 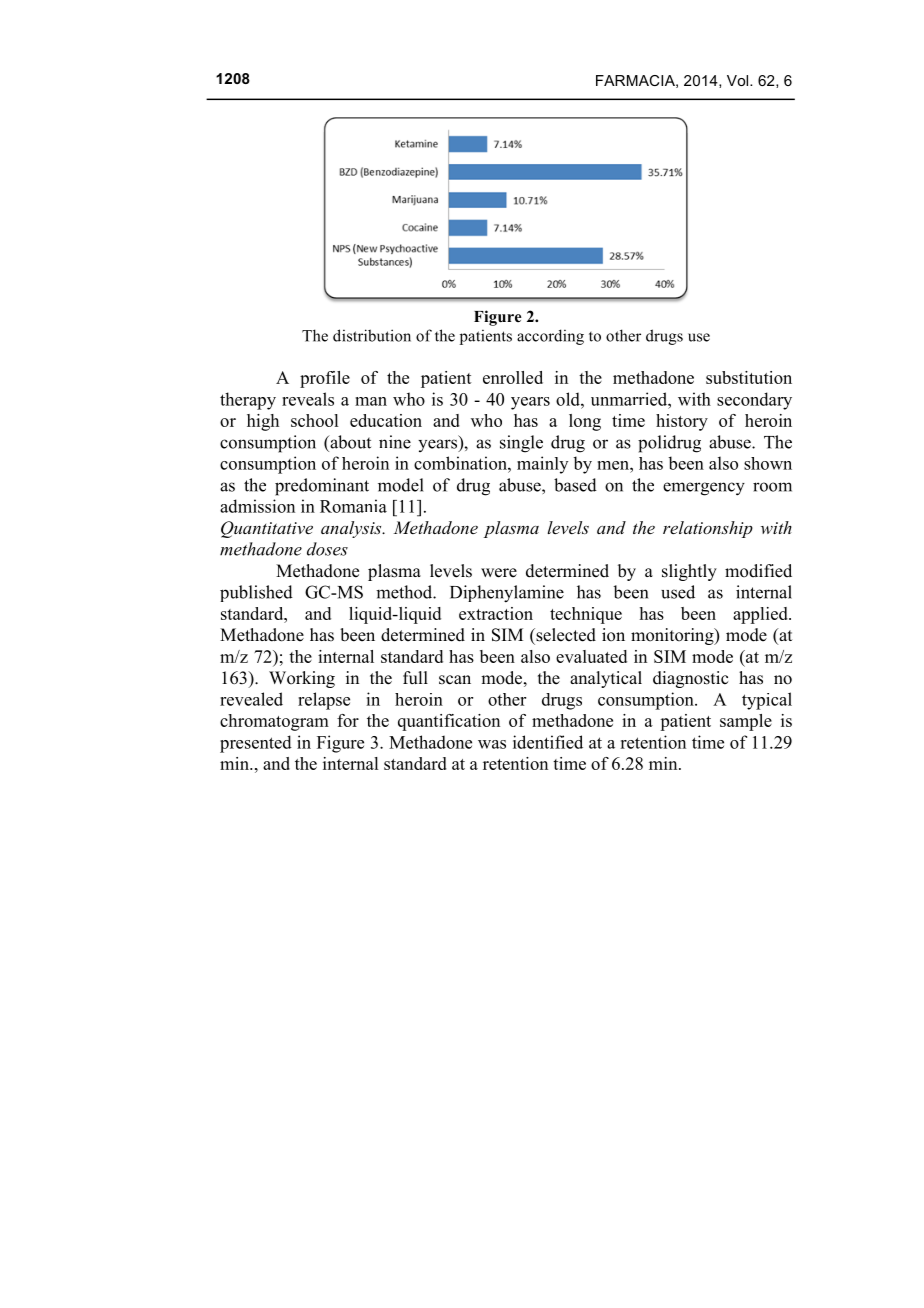 I want to click on published, so click(x=256, y=593).
